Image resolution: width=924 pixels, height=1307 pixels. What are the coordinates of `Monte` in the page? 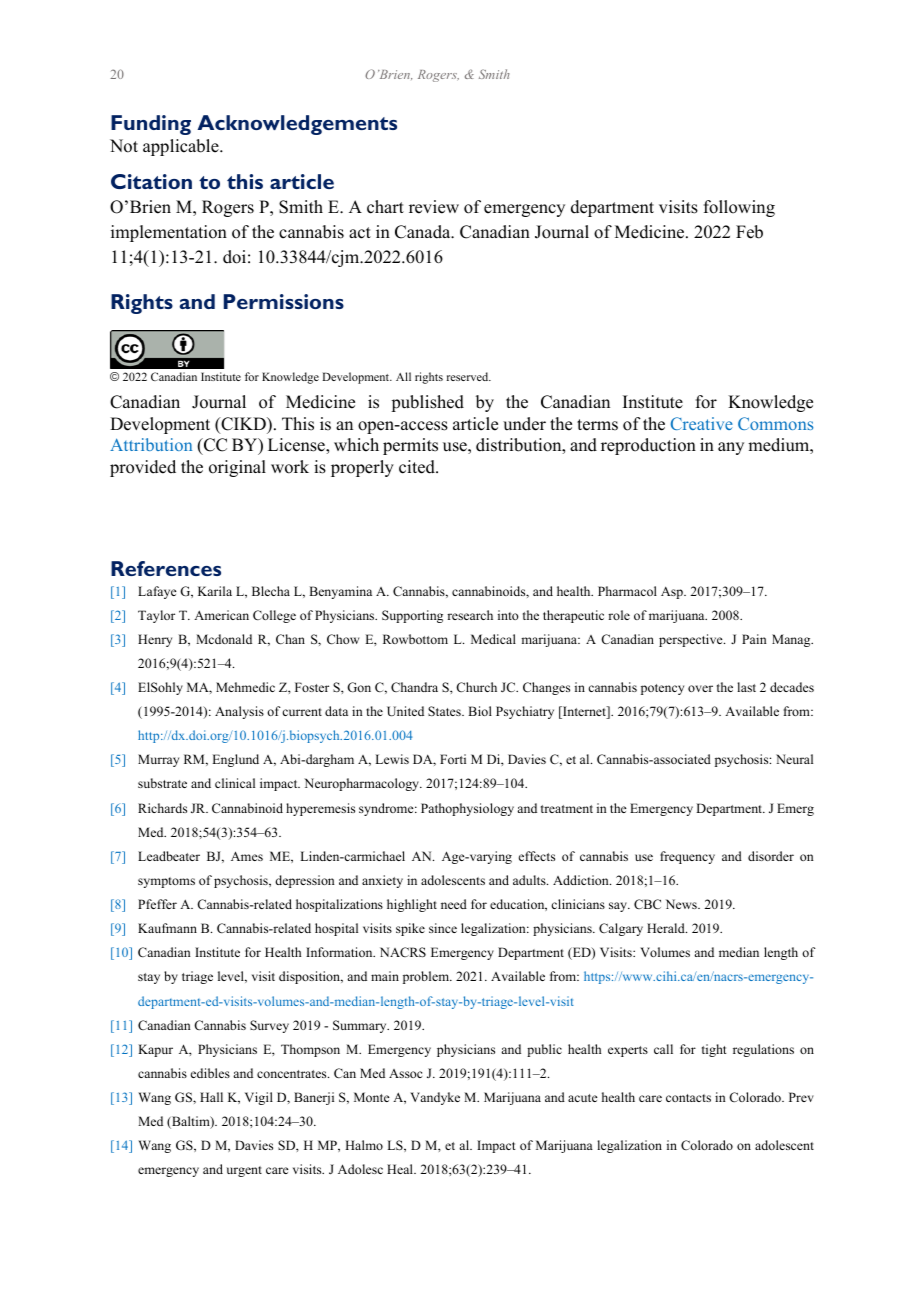 It's located at (372, 1097).
